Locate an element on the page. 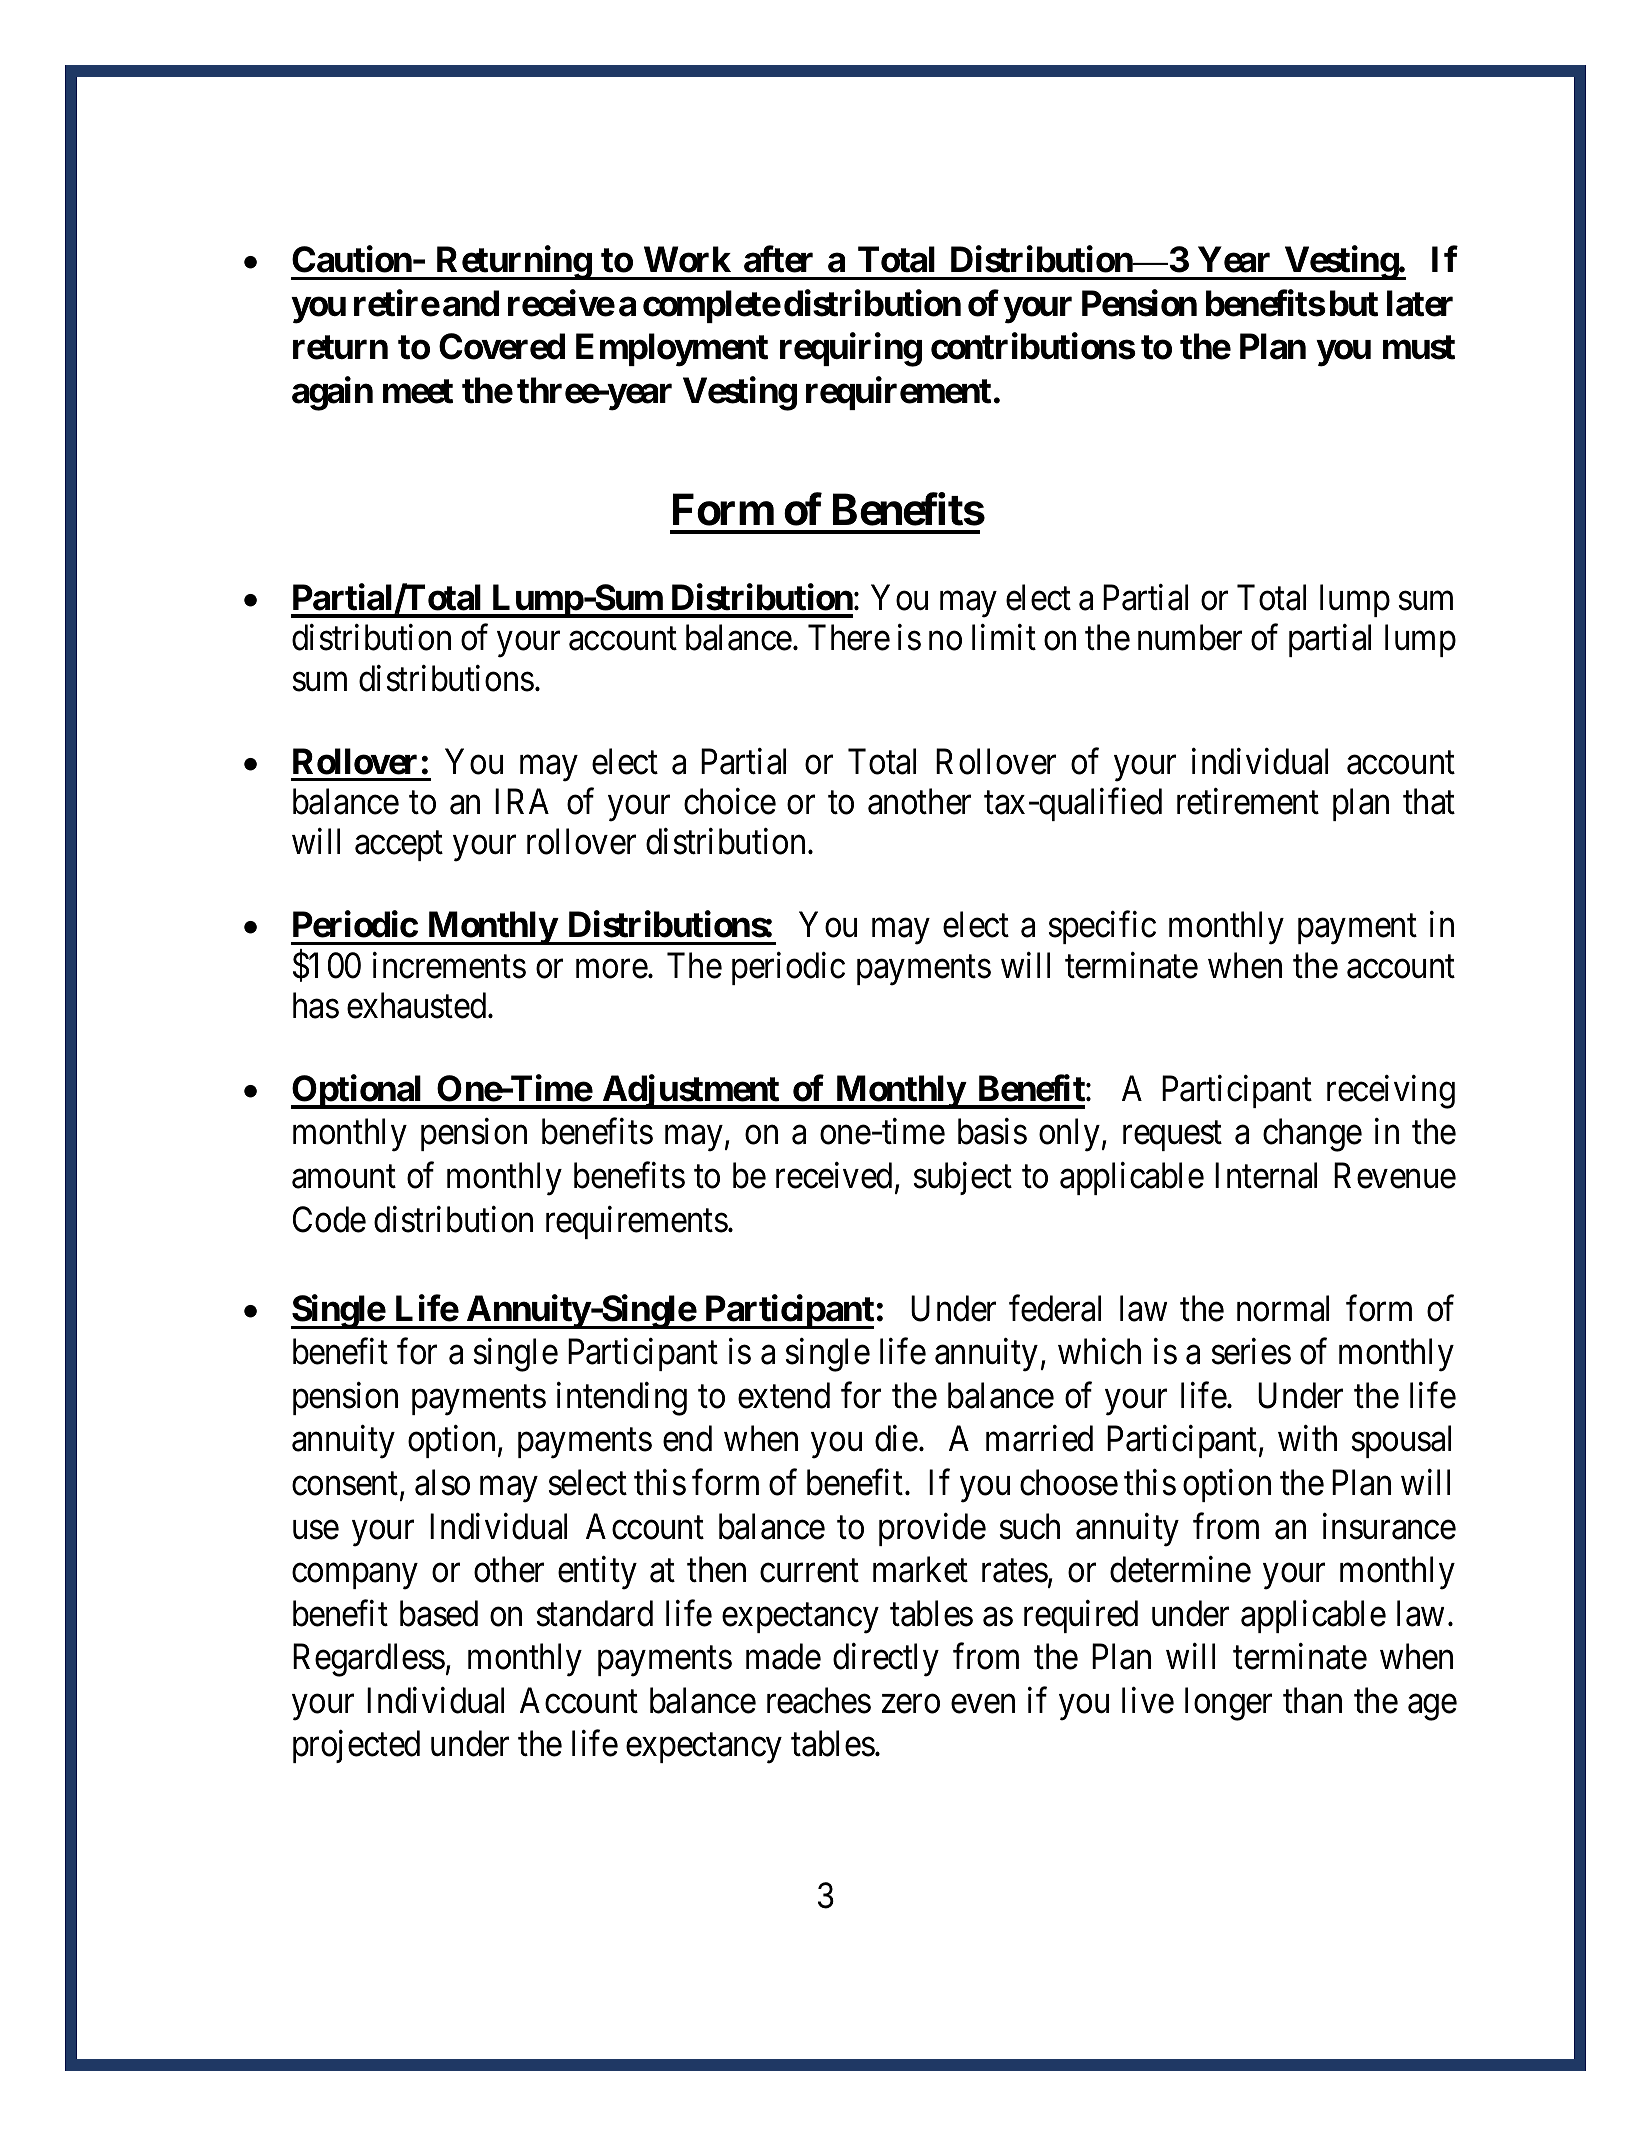  Employment is located at coordinates (672, 350).
